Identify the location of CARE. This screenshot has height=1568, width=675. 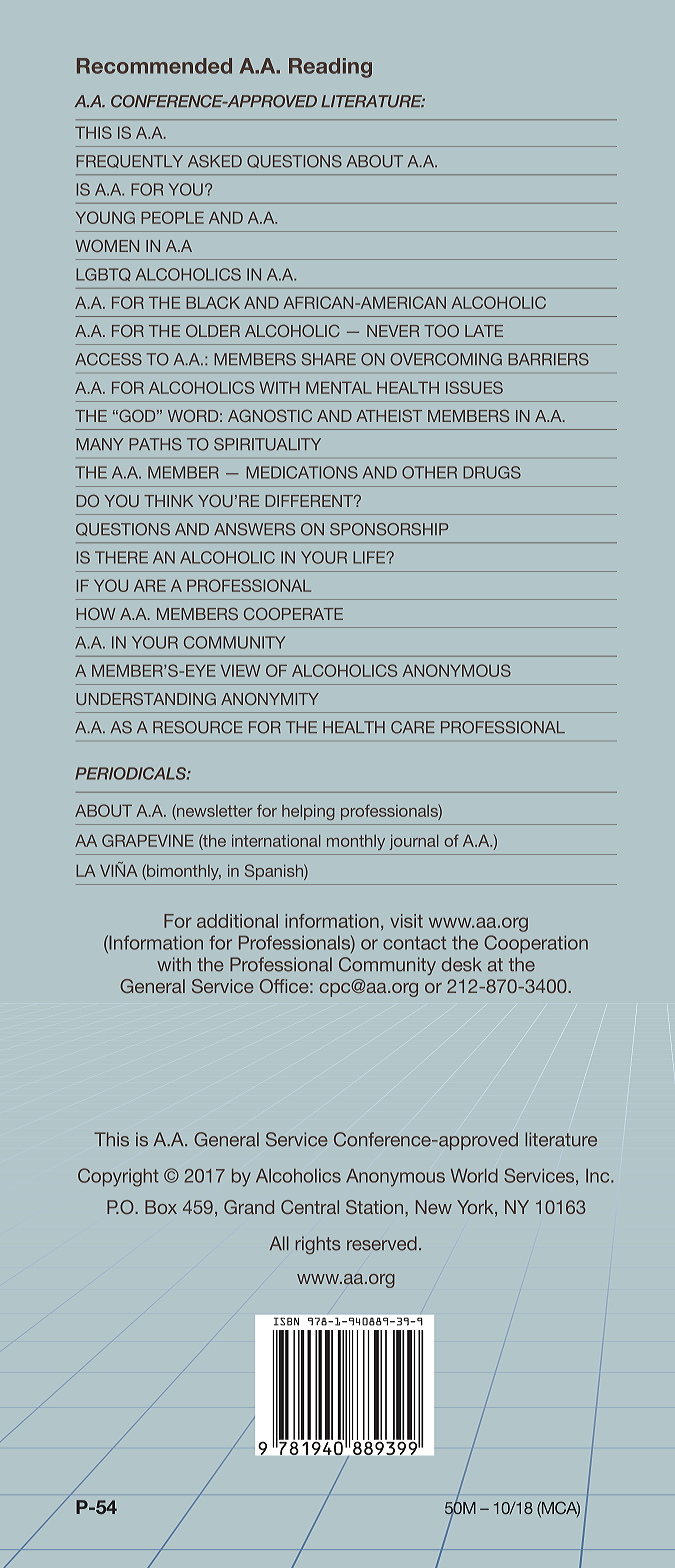
(413, 727).
